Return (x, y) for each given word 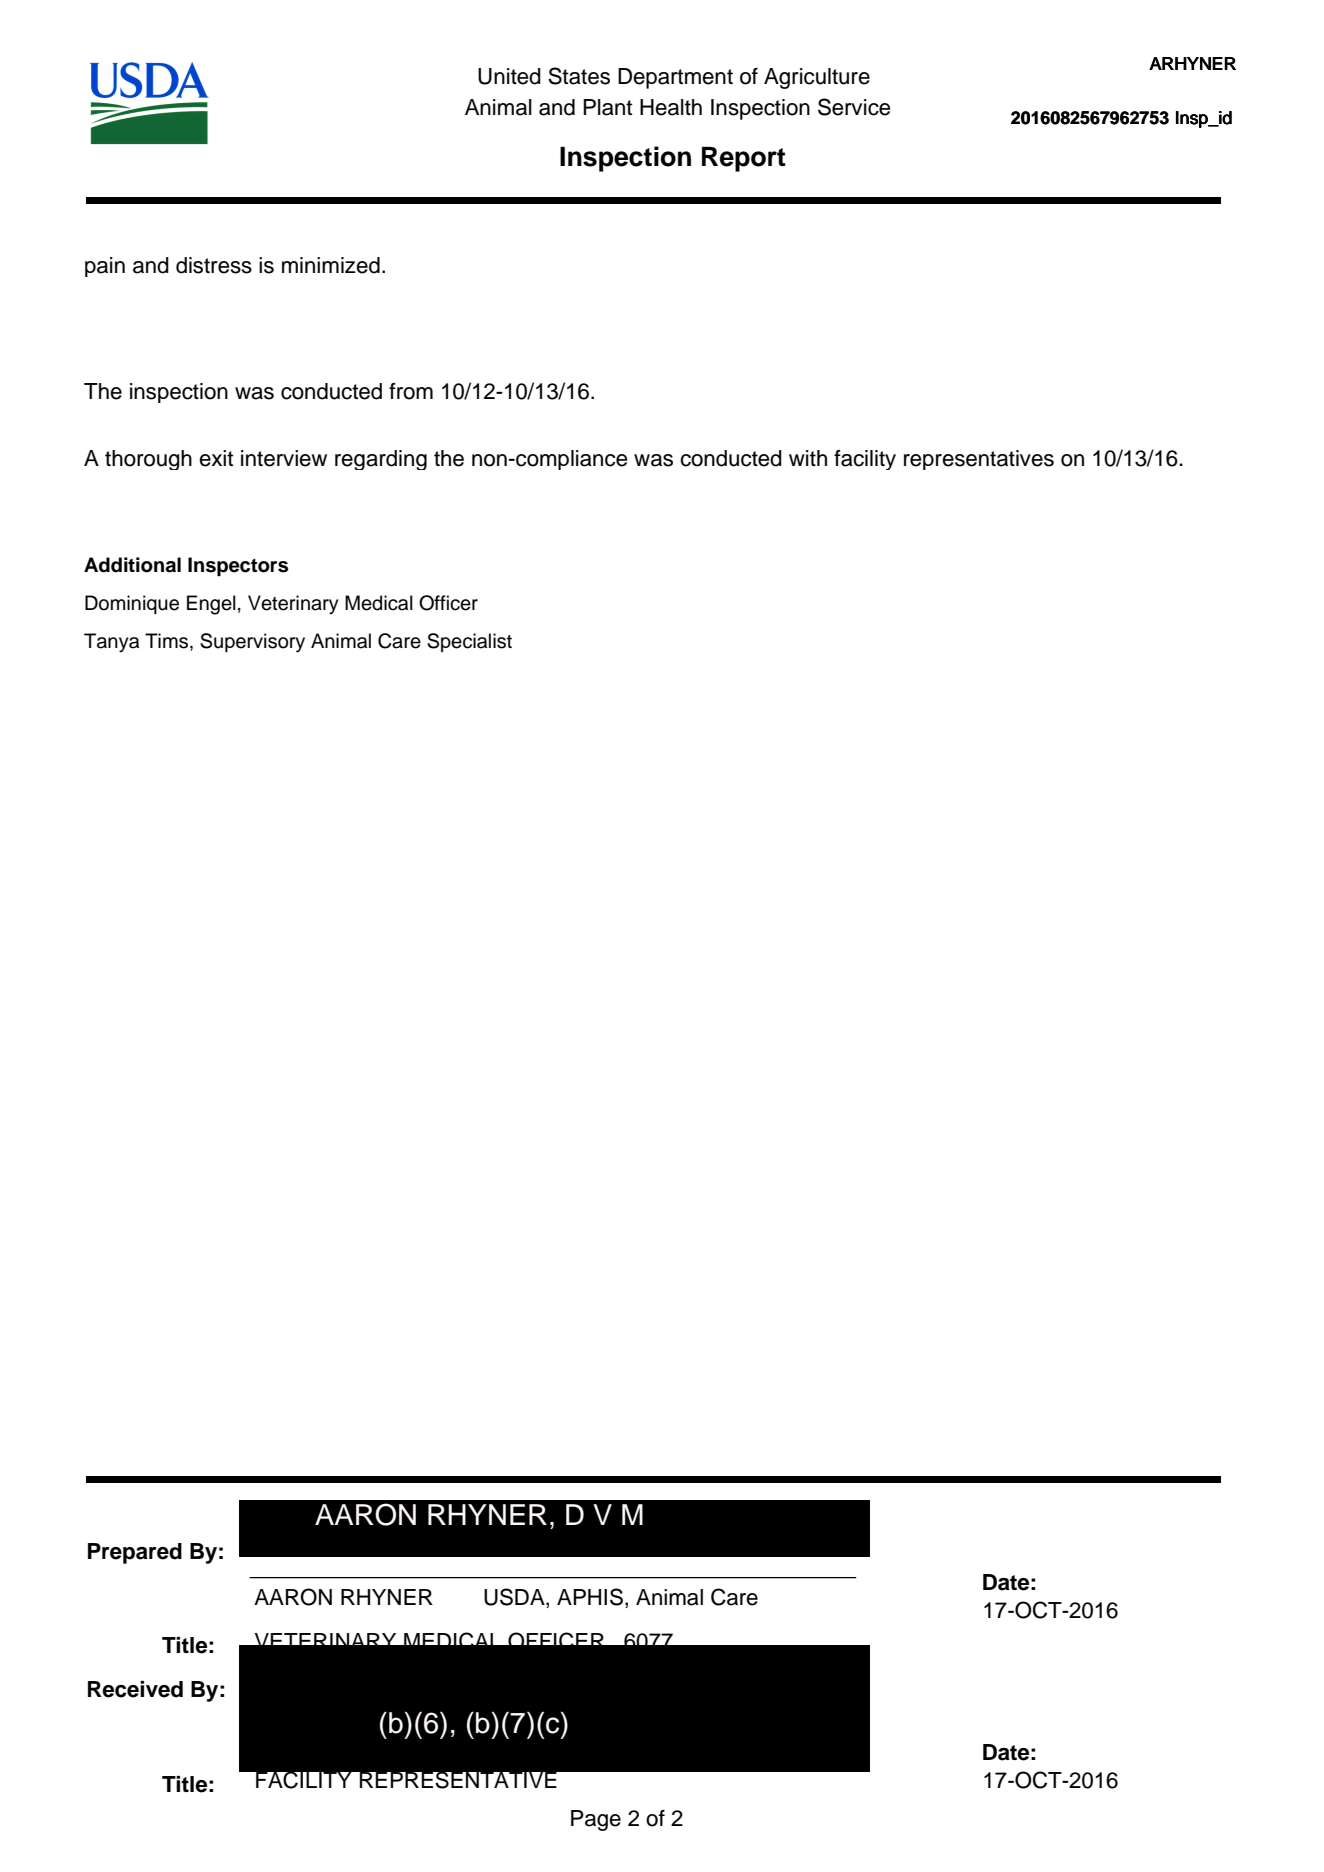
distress (214, 265)
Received (135, 1689)
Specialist (469, 642)
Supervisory (252, 643)
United (509, 76)
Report (744, 159)
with (808, 458)
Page (596, 1820)
